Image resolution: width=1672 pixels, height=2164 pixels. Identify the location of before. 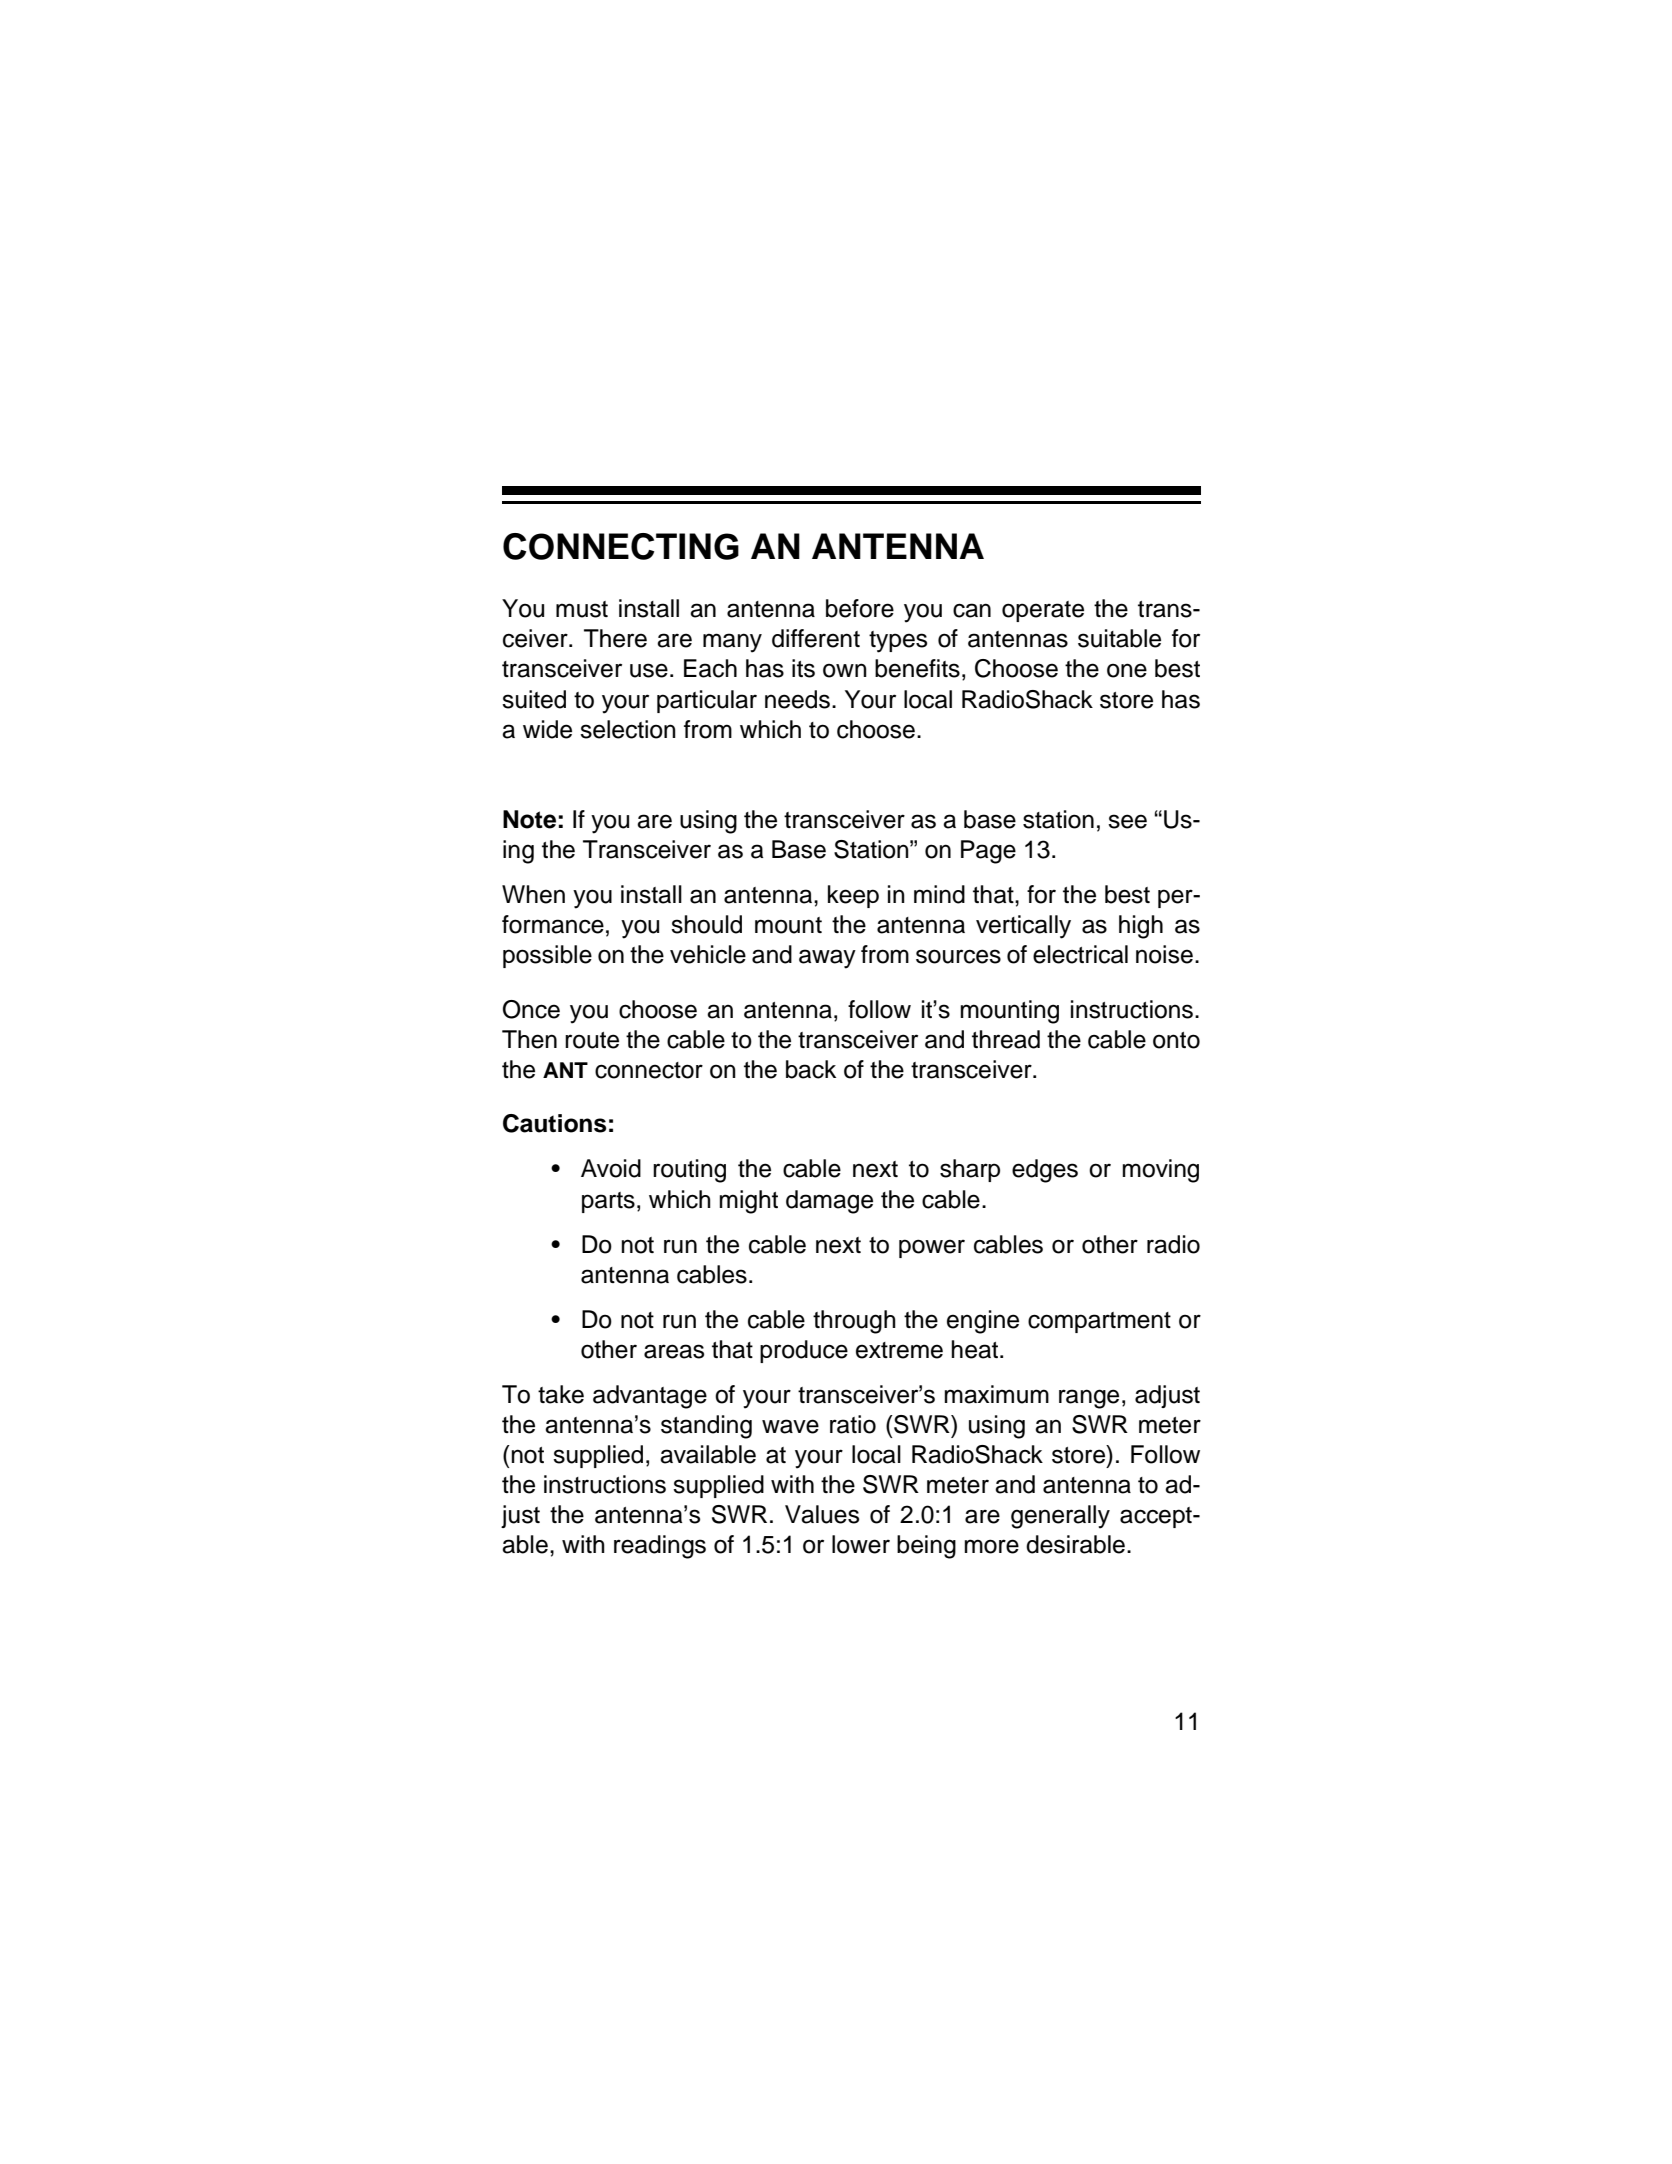
(860, 608).
